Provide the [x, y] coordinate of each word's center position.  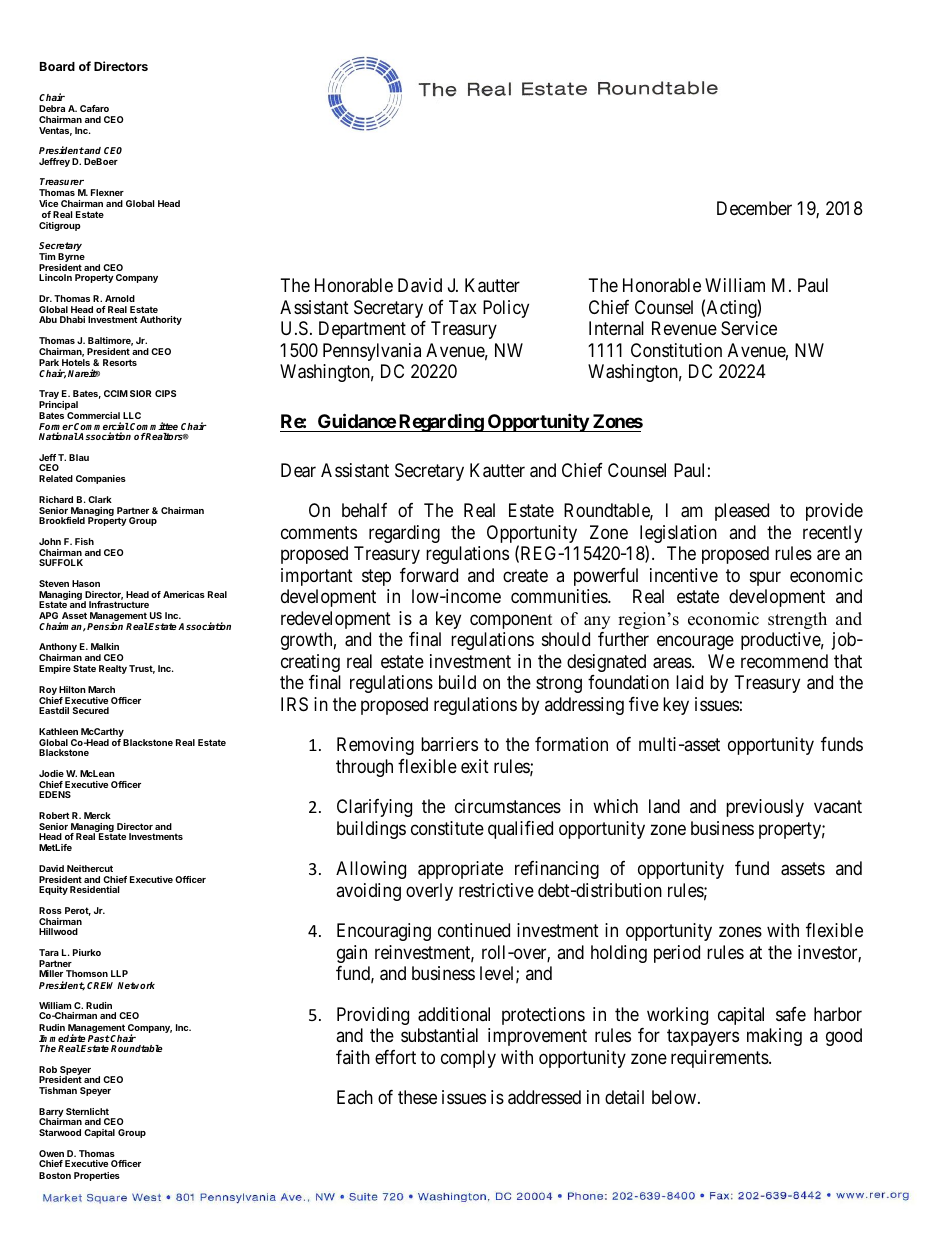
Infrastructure [119, 604]
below [675, 1097]
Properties [97, 1176]
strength [797, 620]
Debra [52, 108]
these [417, 1097]
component [511, 621]
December [754, 208]
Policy [506, 309]
